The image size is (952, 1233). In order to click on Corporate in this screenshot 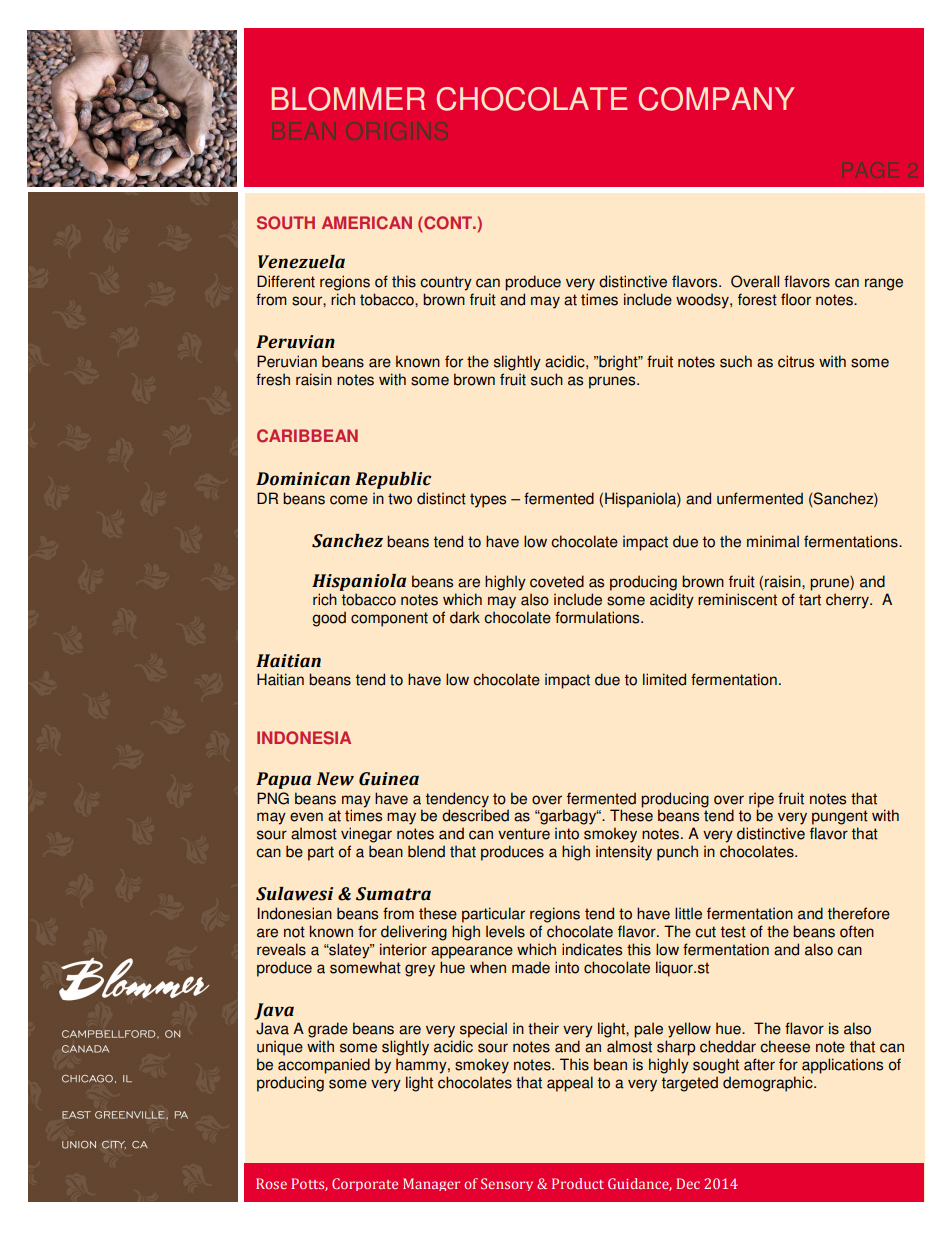, I will do `click(365, 1184)`.
